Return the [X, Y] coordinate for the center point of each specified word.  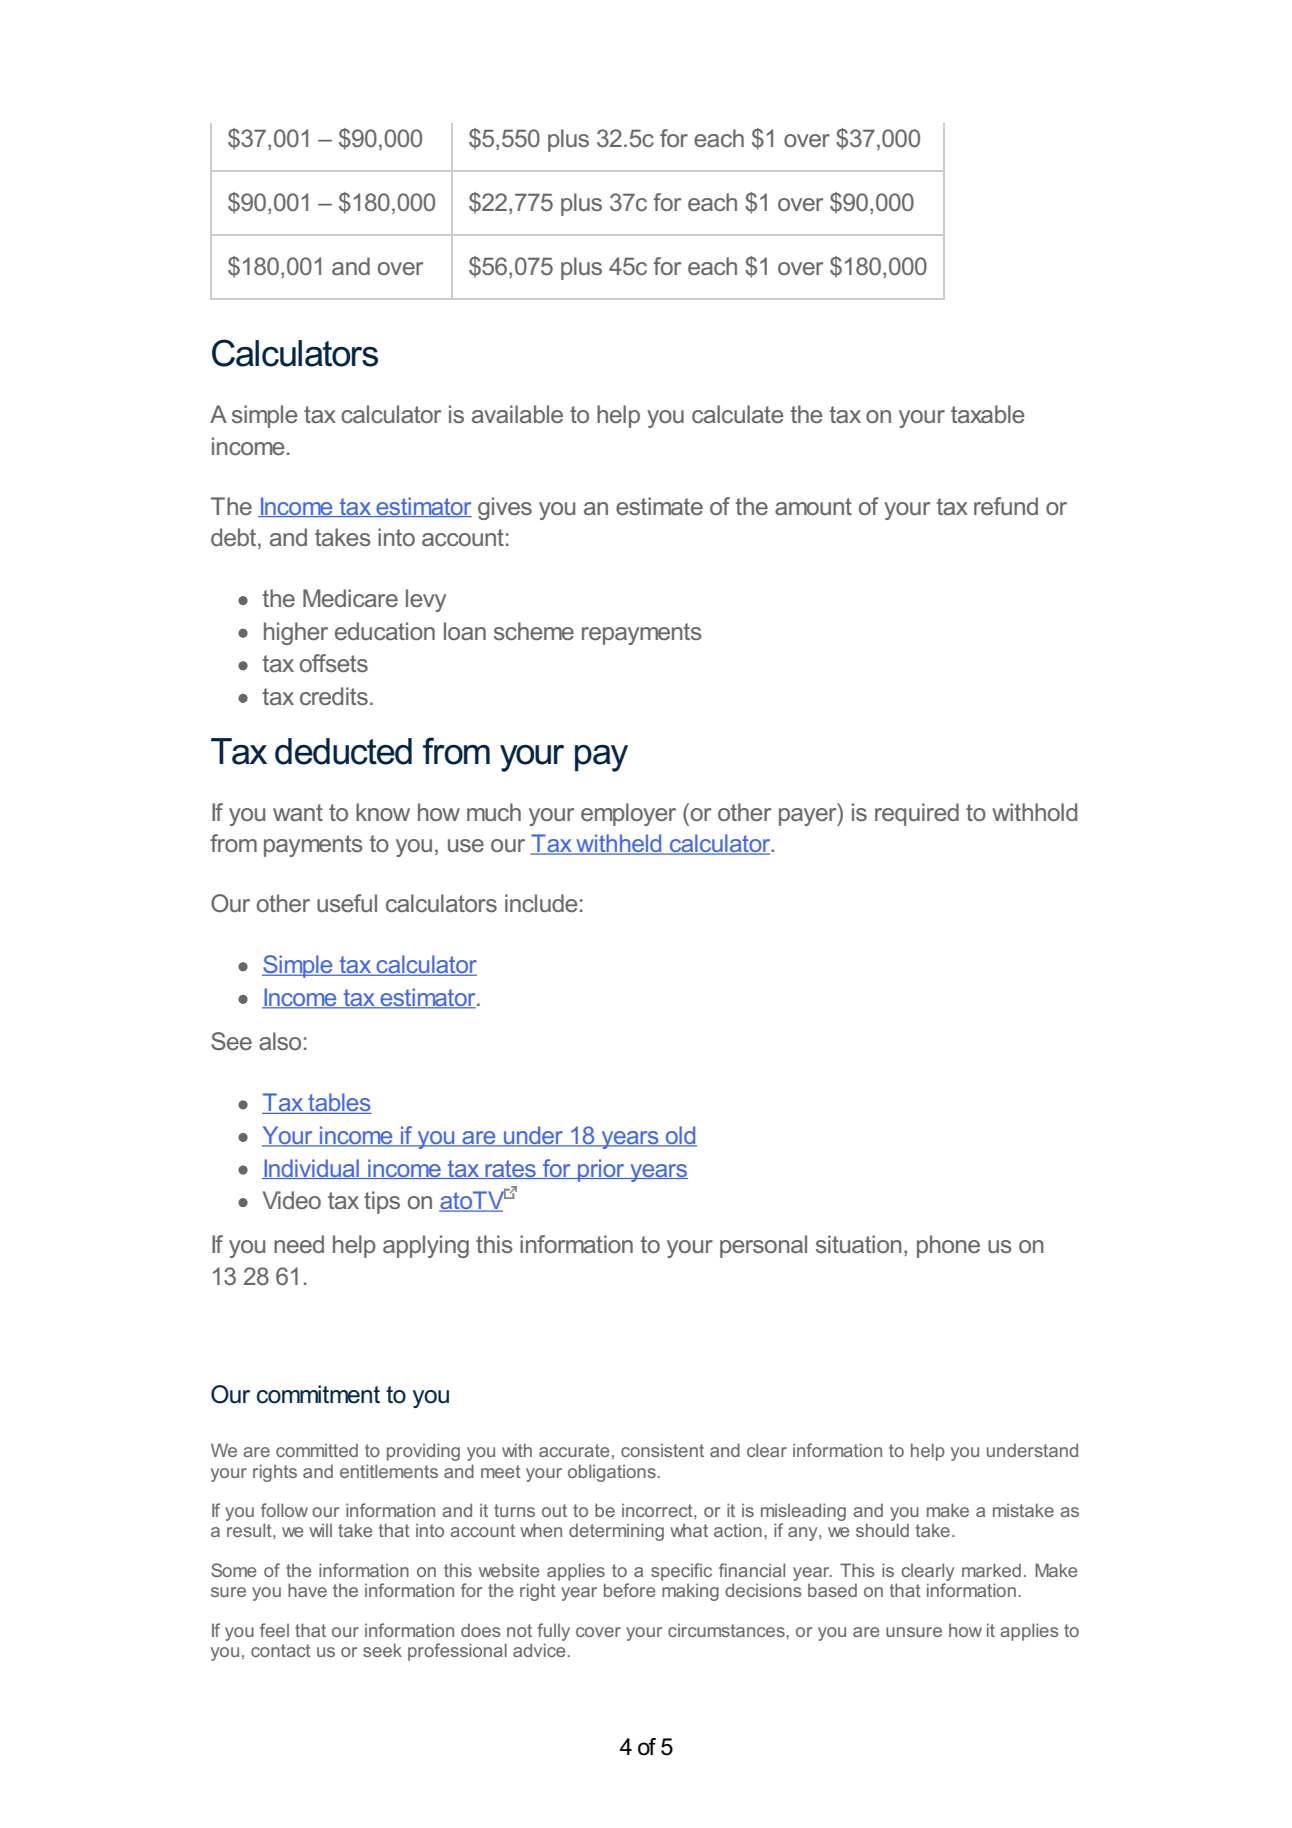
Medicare [350, 598]
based [832, 1590]
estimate [659, 506]
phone [948, 1246]
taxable [988, 414]
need [299, 1244]
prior [601, 1170]
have [307, 1590]
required [917, 814]
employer [628, 814]
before [629, 1590]
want [298, 812]
